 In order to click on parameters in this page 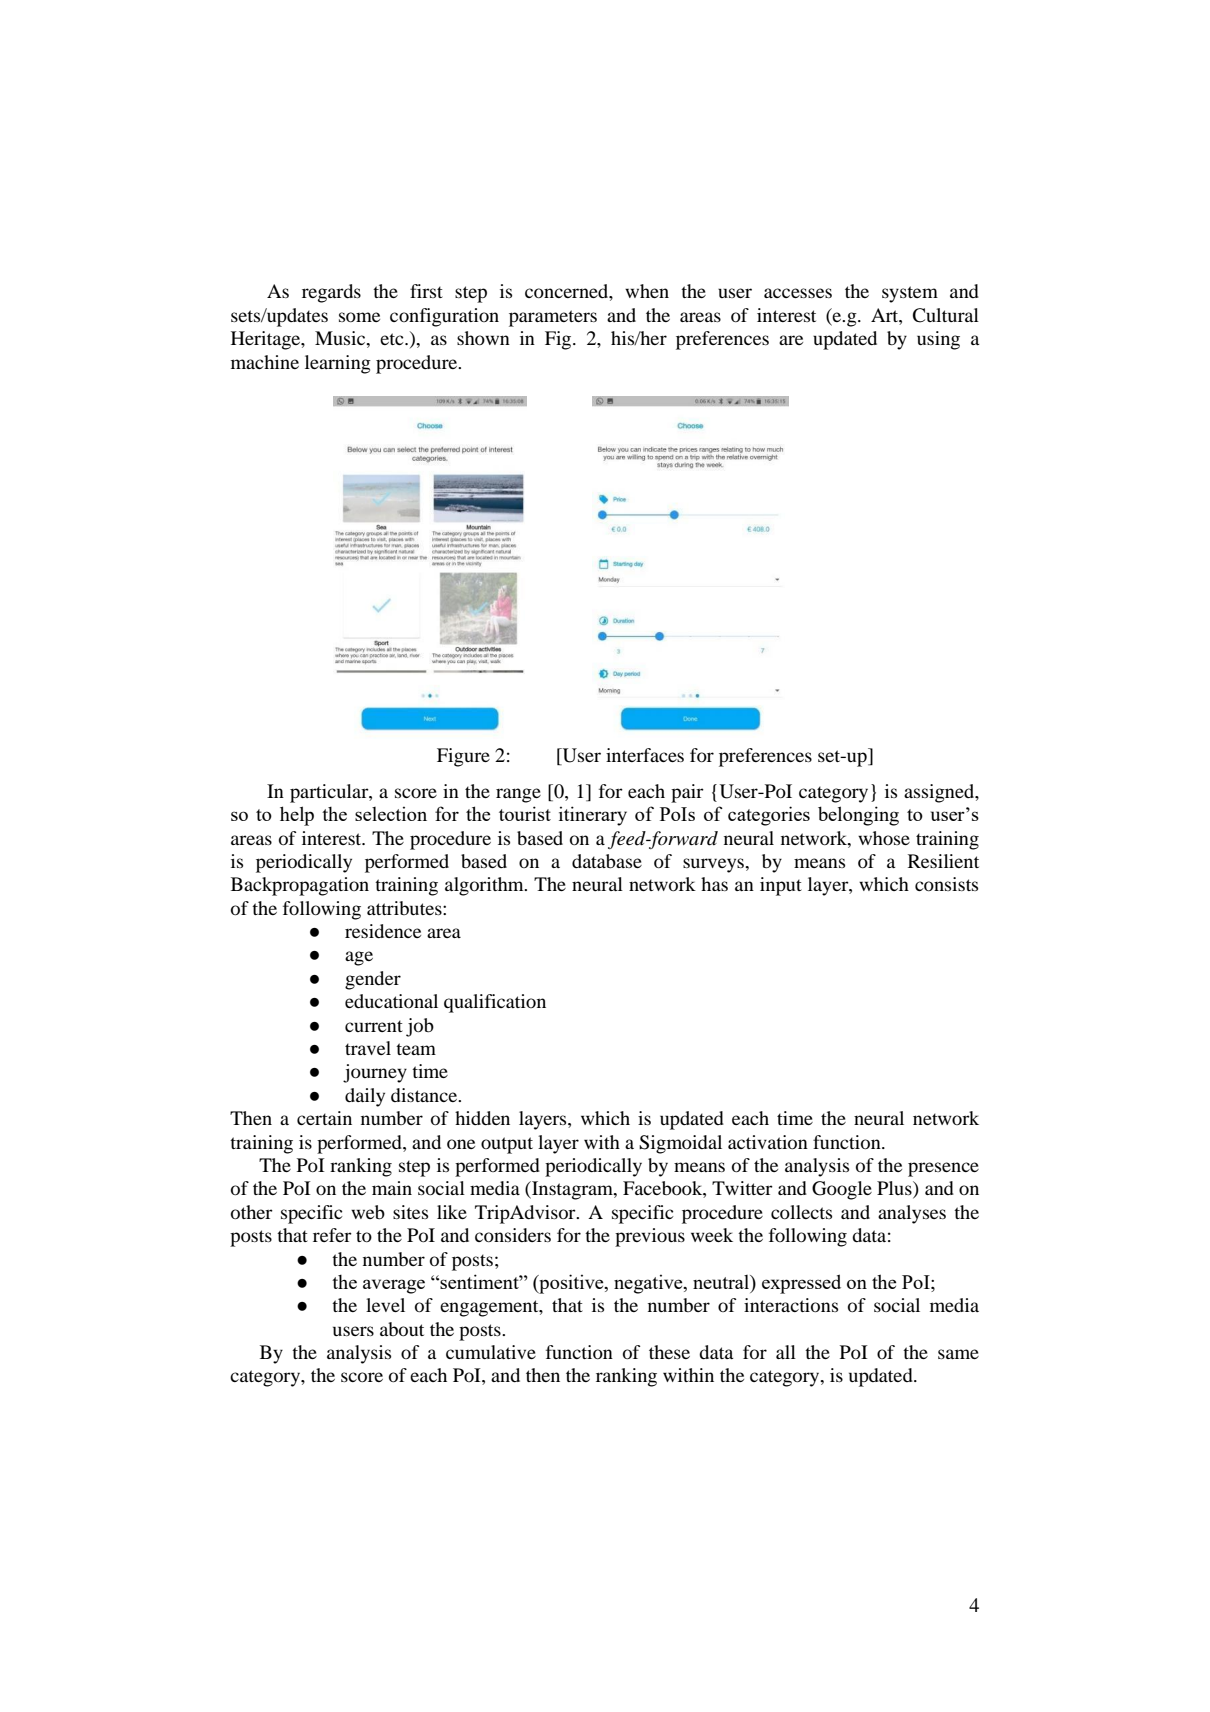, I will do `click(553, 318)`.
